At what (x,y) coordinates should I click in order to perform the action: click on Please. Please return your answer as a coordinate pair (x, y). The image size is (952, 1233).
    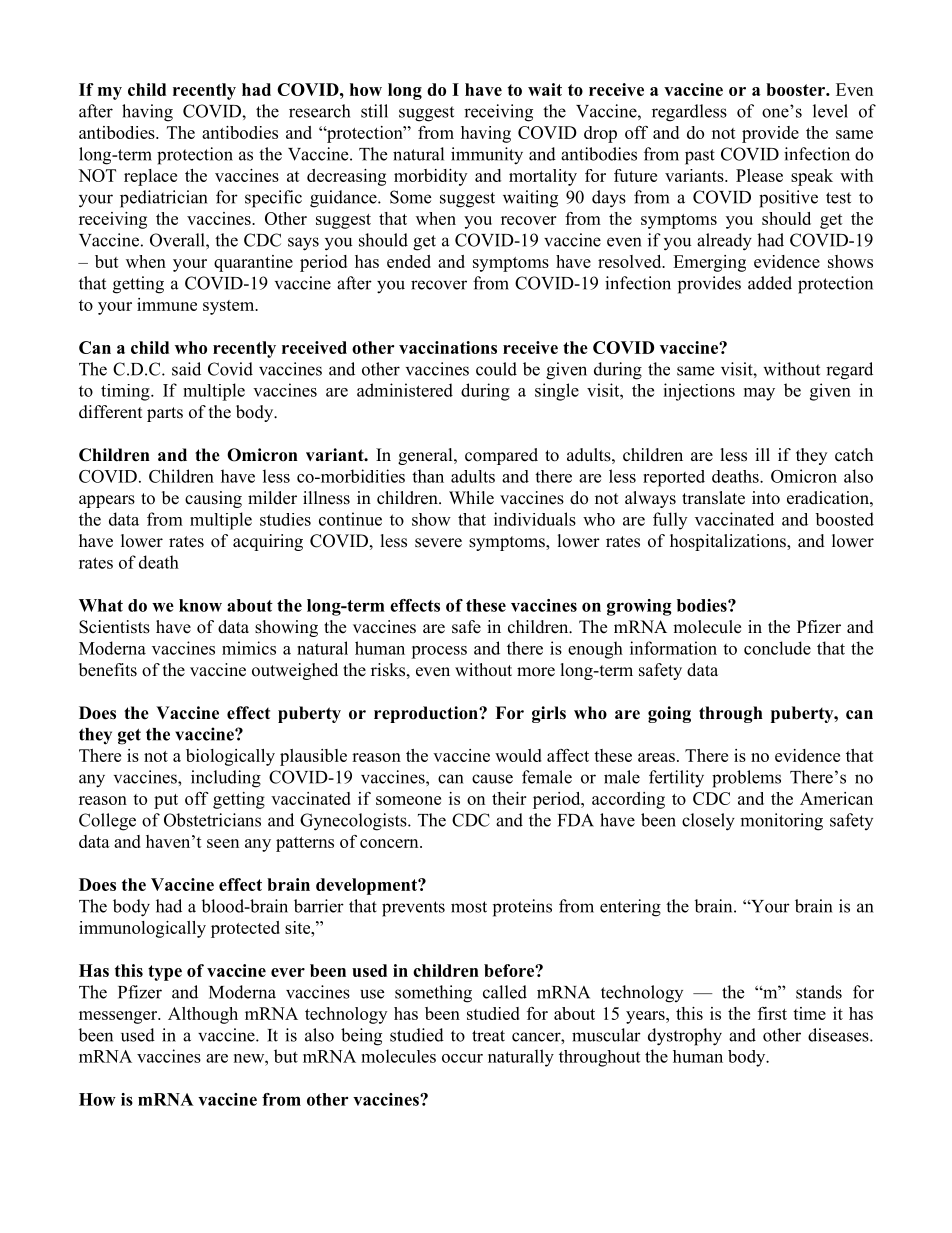
    Looking at the image, I should click on (759, 175).
